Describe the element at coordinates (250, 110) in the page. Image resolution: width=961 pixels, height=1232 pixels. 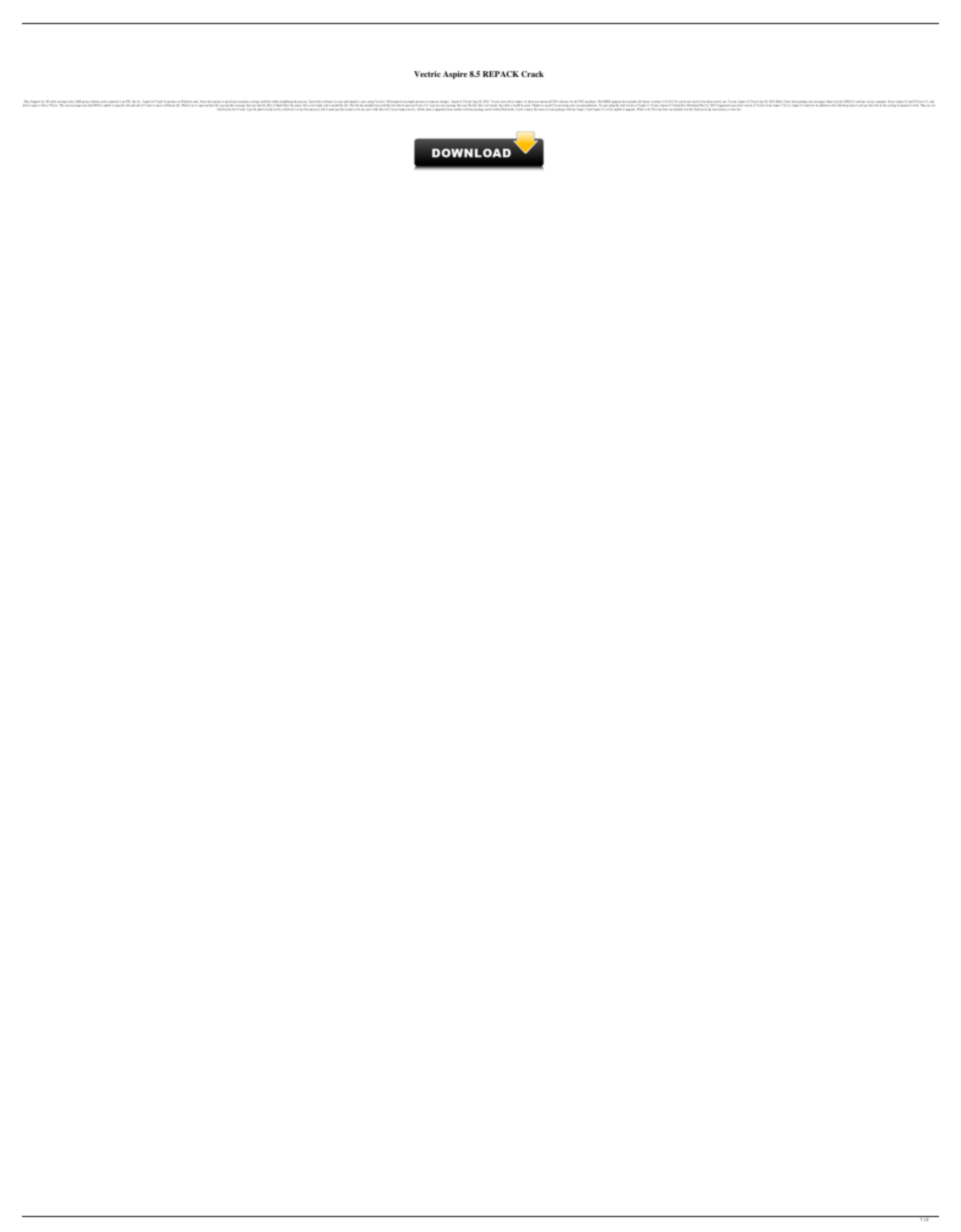
I see `got` at that location.
